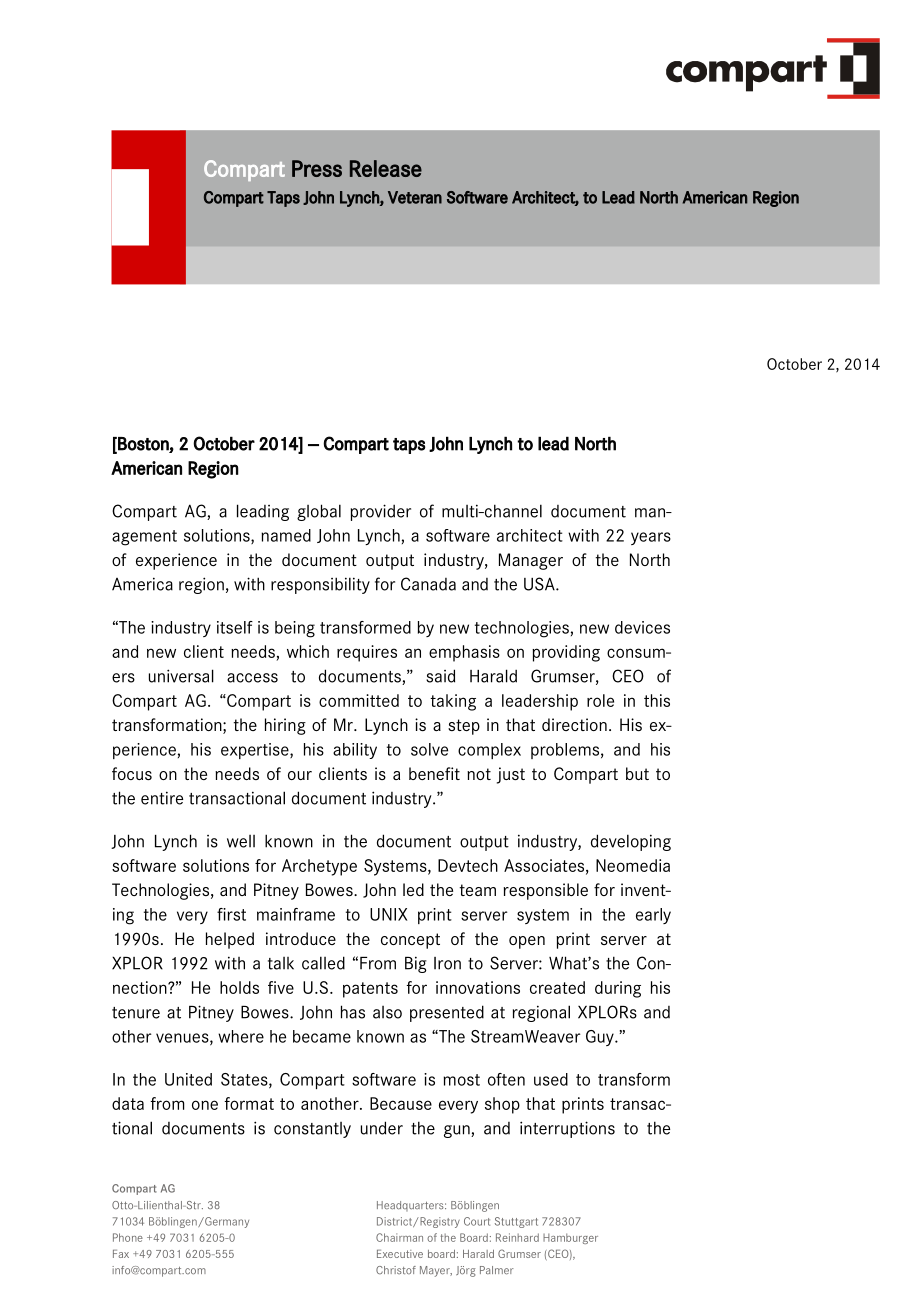  Describe the element at coordinates (574, 724) in the image. I see `direction` at that location.
